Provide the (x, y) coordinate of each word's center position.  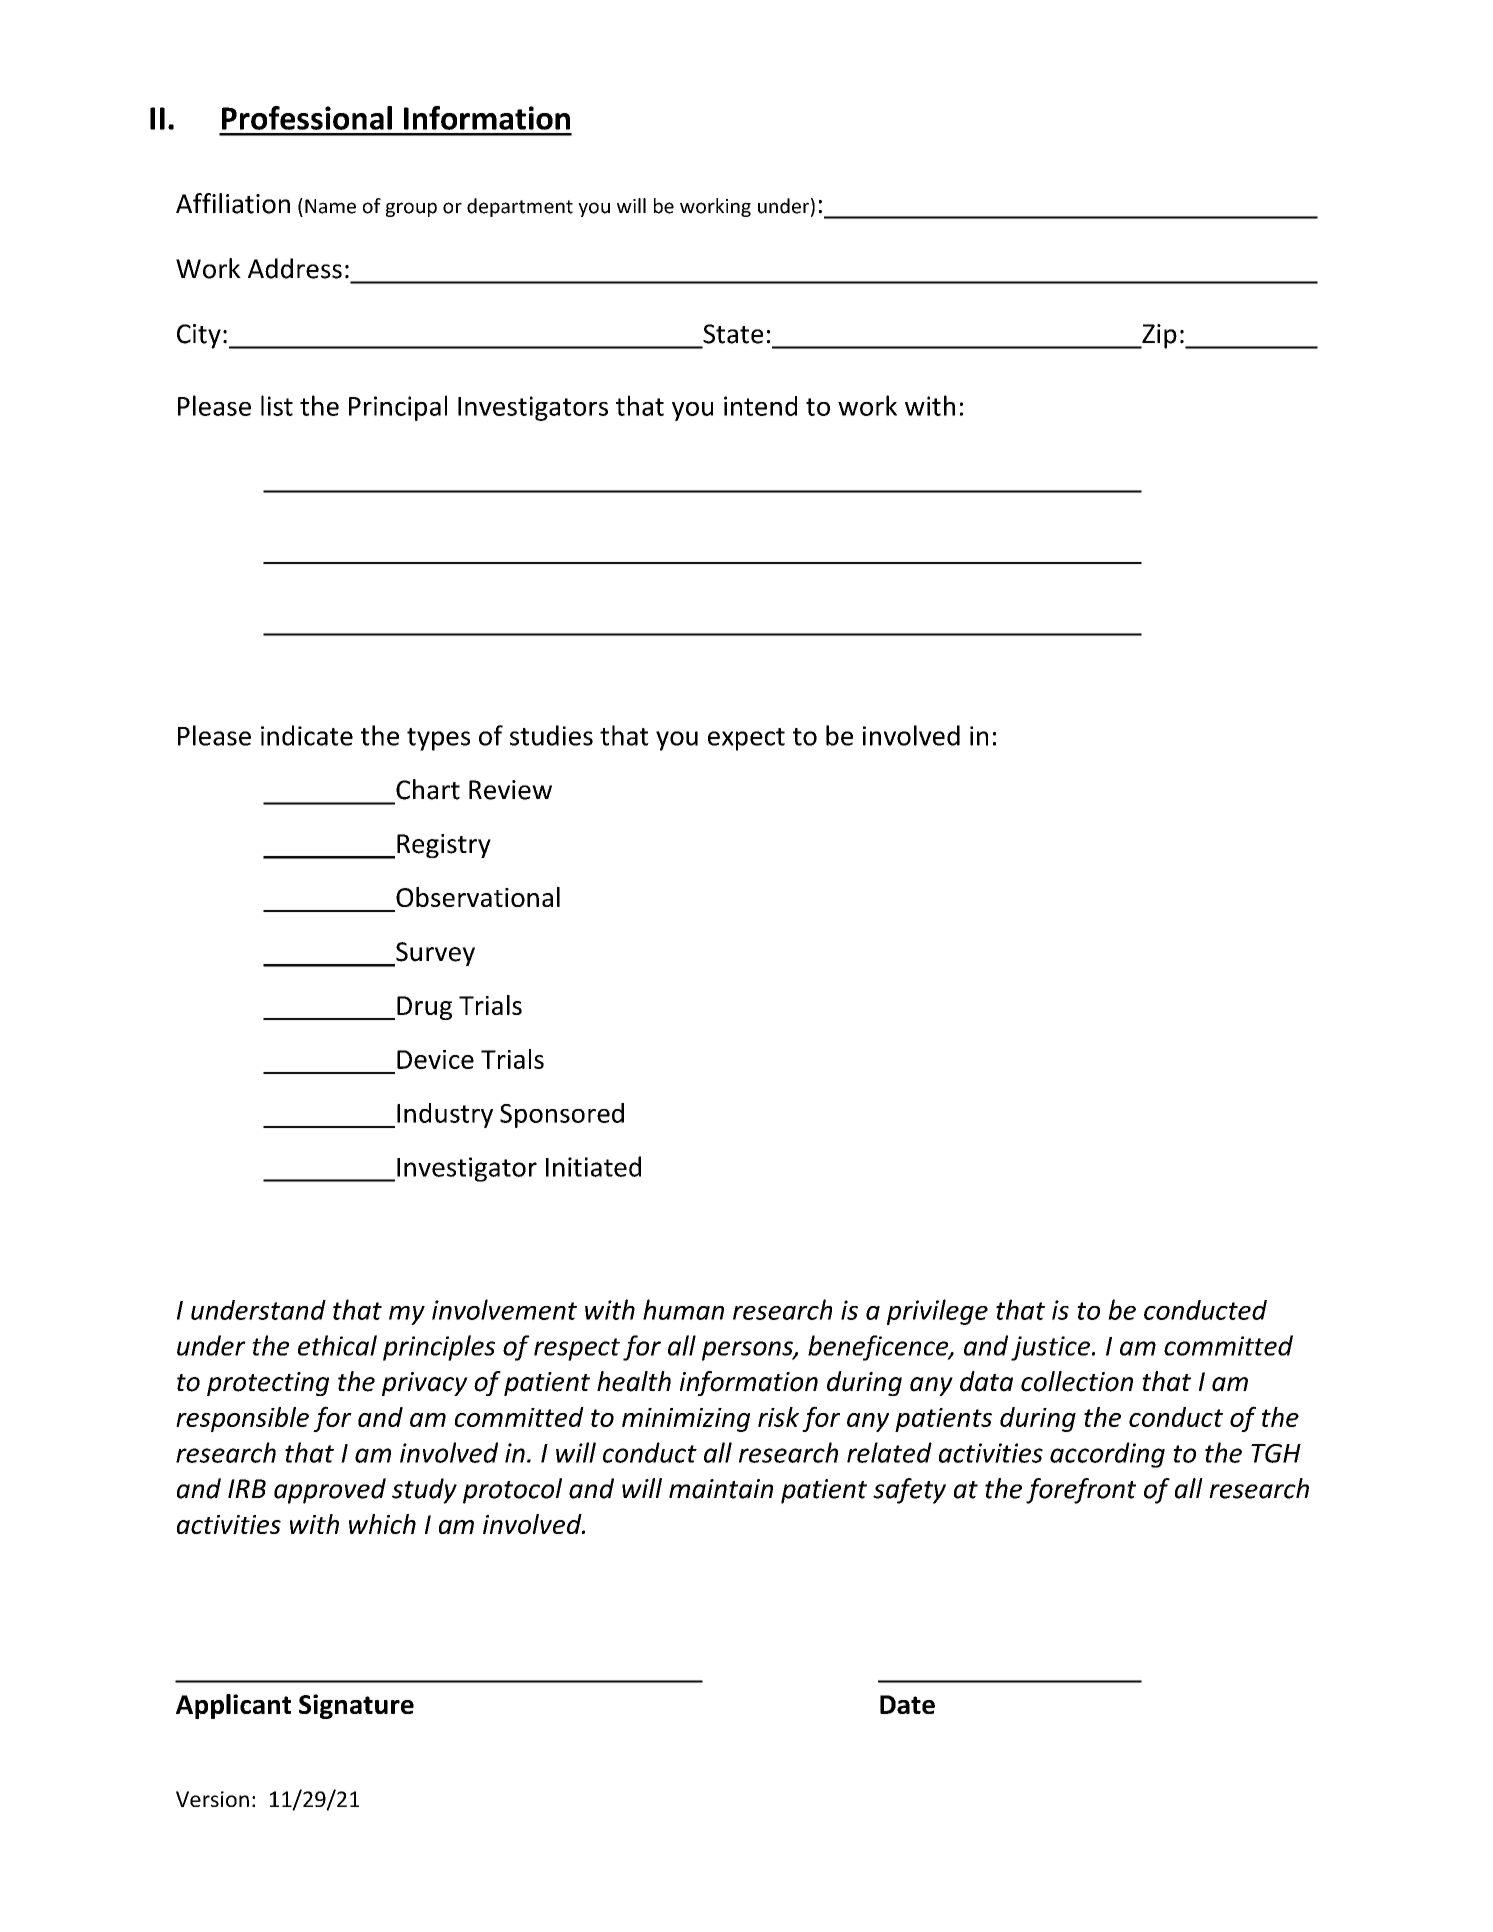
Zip (1158, 336)
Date (907, 1704)
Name (330, 206)
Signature (356, 1706)
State (733, 334)
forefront (1081, 1491)
